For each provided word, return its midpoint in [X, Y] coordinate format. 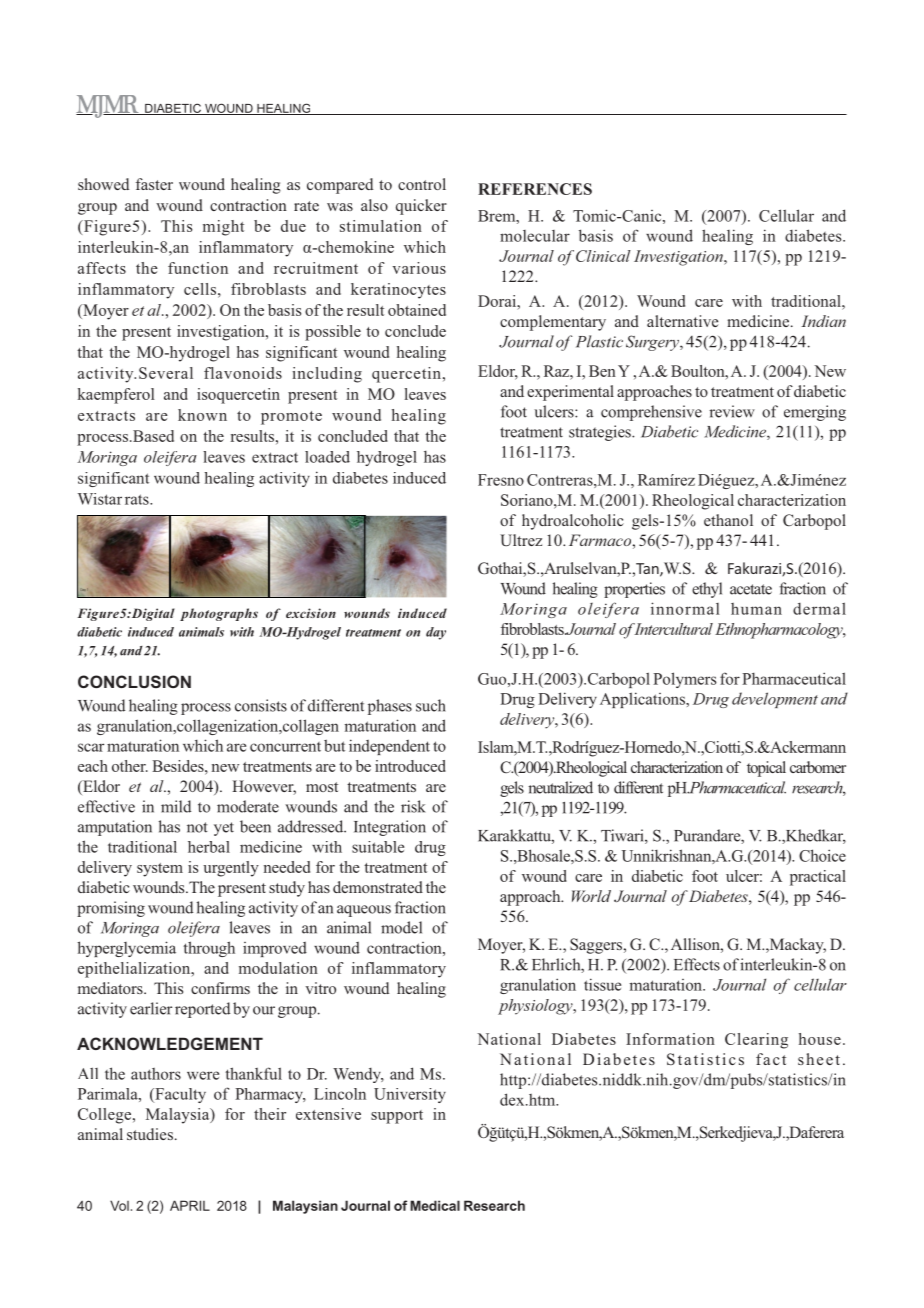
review [732, 411]
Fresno [501, 480]
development [775, 700]
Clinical [603, 256]
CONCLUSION [134, 681]
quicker [421, 207]
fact [771, 1059]
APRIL [190, 1205]
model [401, 927]
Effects [697, 964]
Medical [435, 1205]
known [202, 415]
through [209, 949]
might [223, 228]
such [431, 705]
